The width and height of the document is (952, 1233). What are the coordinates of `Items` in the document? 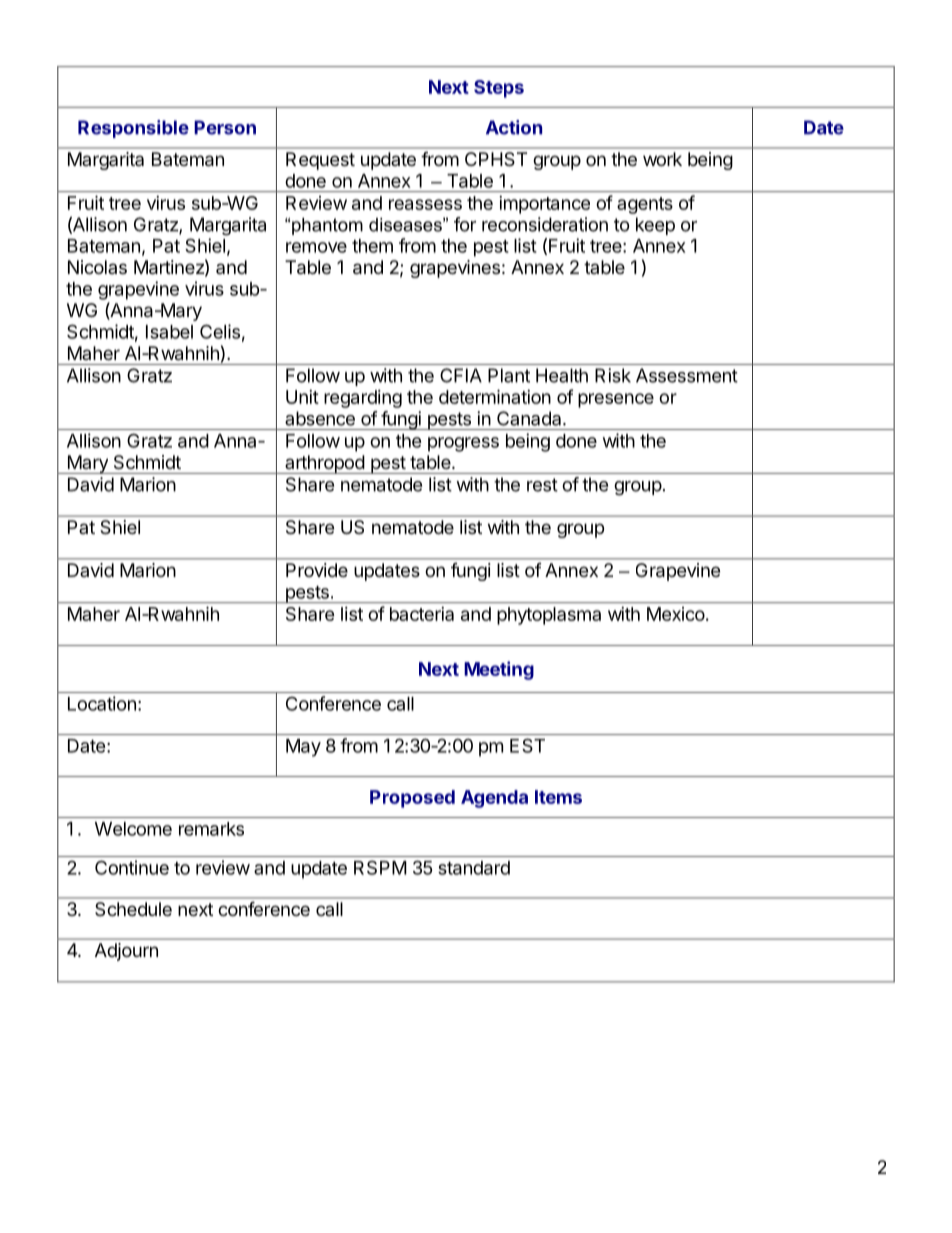 It's located at (558, 797).
